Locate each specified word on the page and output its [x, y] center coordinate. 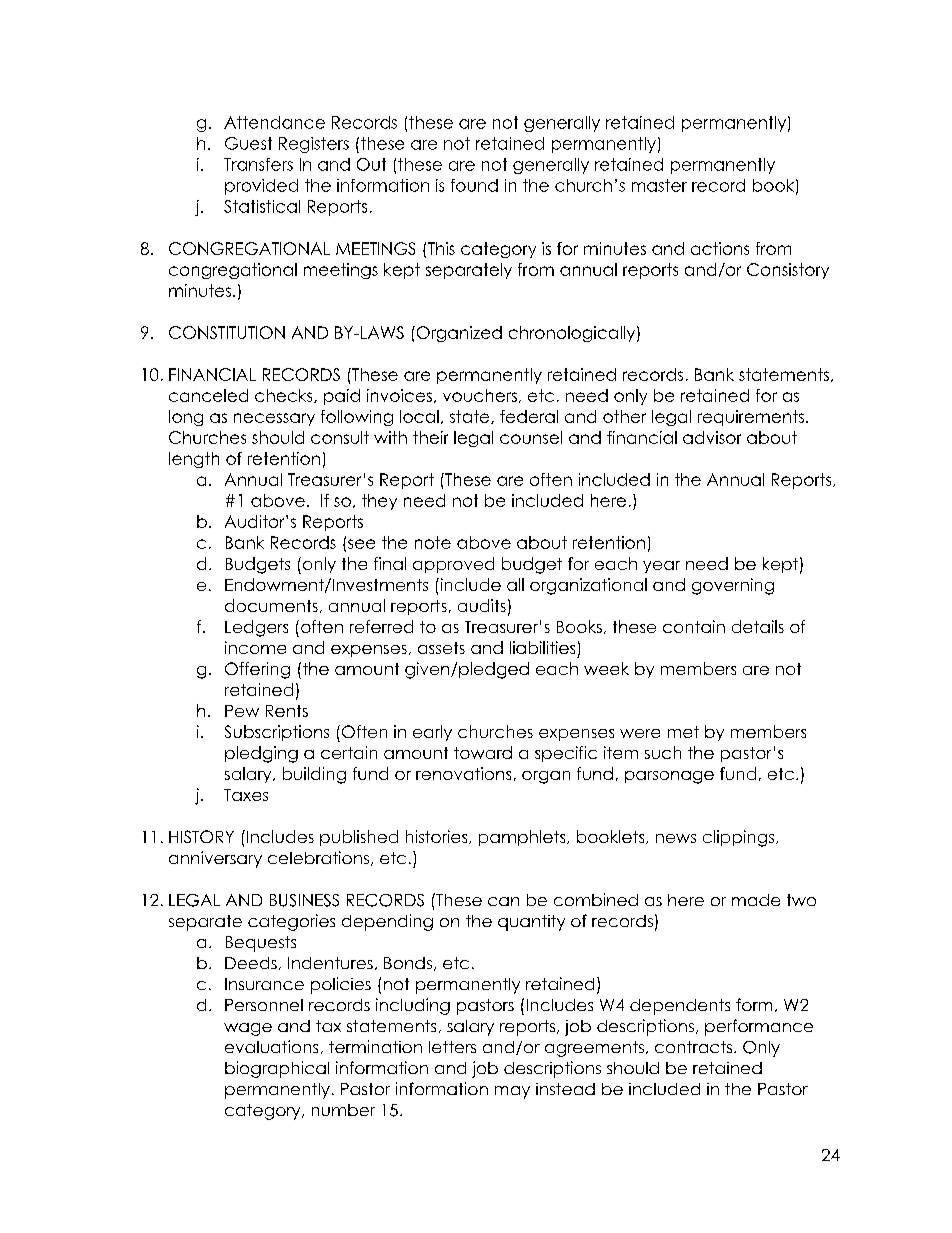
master [659, 185]
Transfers [258, 164]
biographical [277, 1069]
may [512, 1092]
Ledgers [256, 628]
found [474, 185]
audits [482, 605]
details [758, 626]
